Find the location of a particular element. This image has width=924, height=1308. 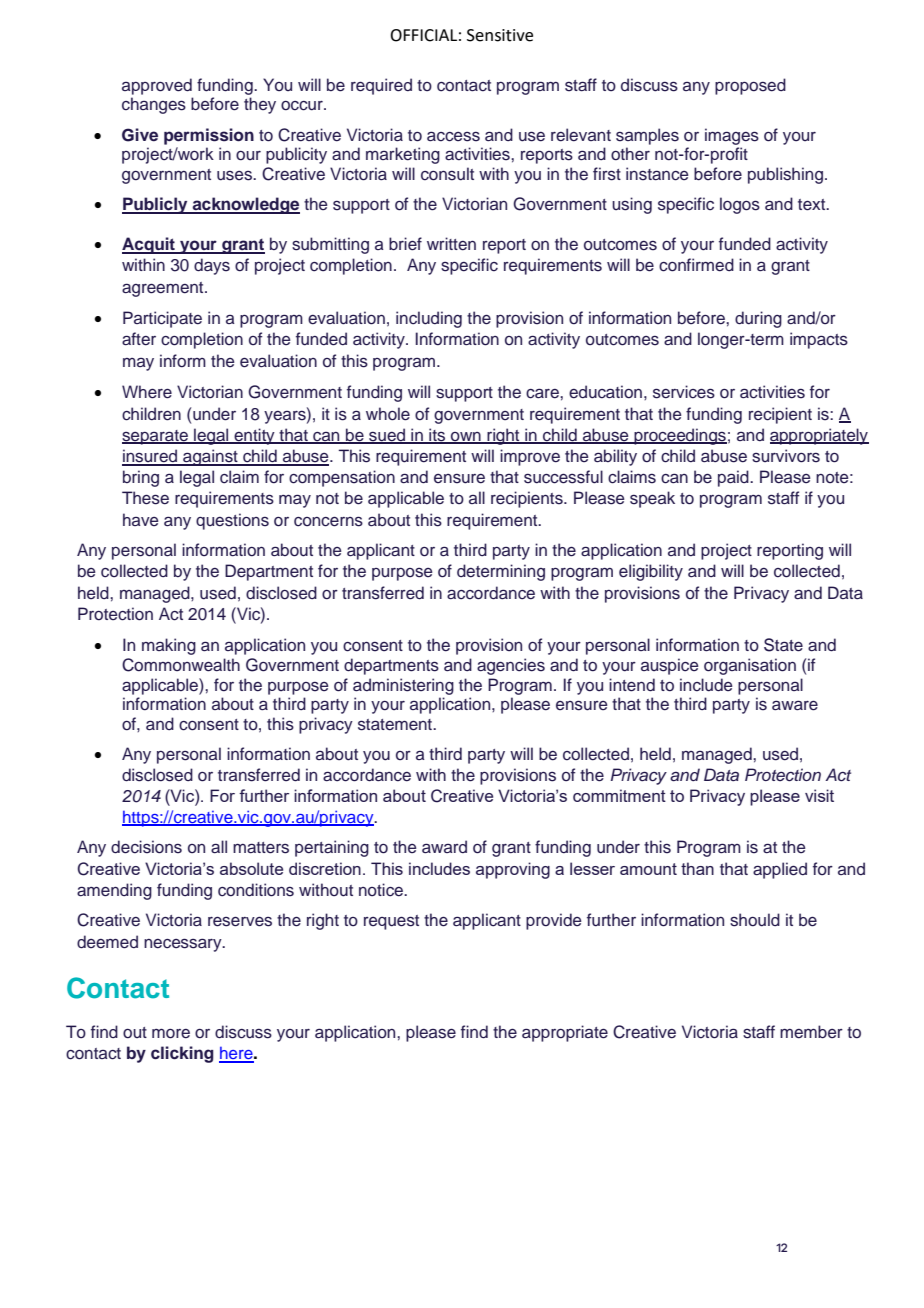

more is located at coordinates (171, 1034).
